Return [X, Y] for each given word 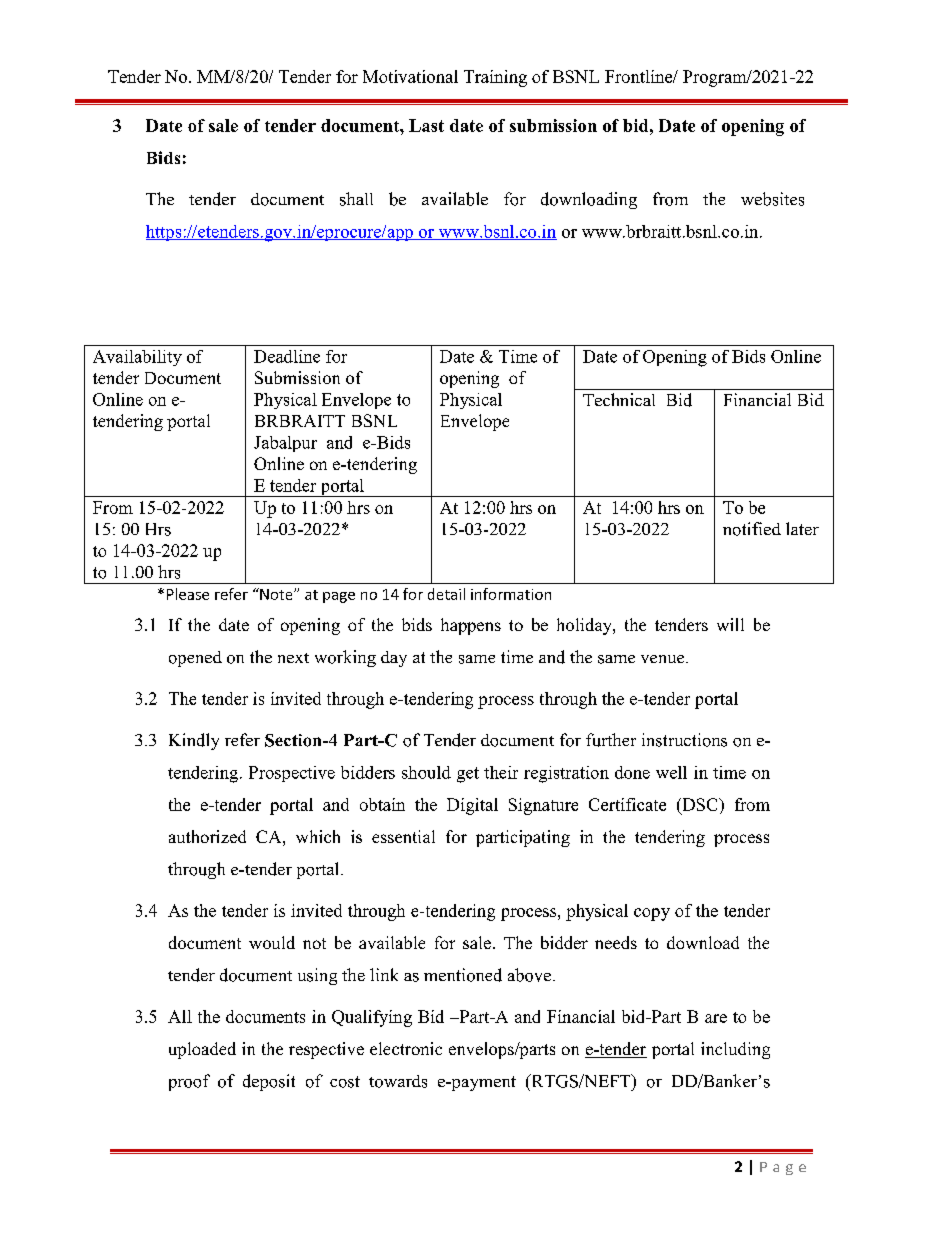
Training [495, 78]
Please [188, 594]
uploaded [202, 1050]
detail [446, 594]
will [730, 624]
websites [772, 199]
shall [356, 199]
